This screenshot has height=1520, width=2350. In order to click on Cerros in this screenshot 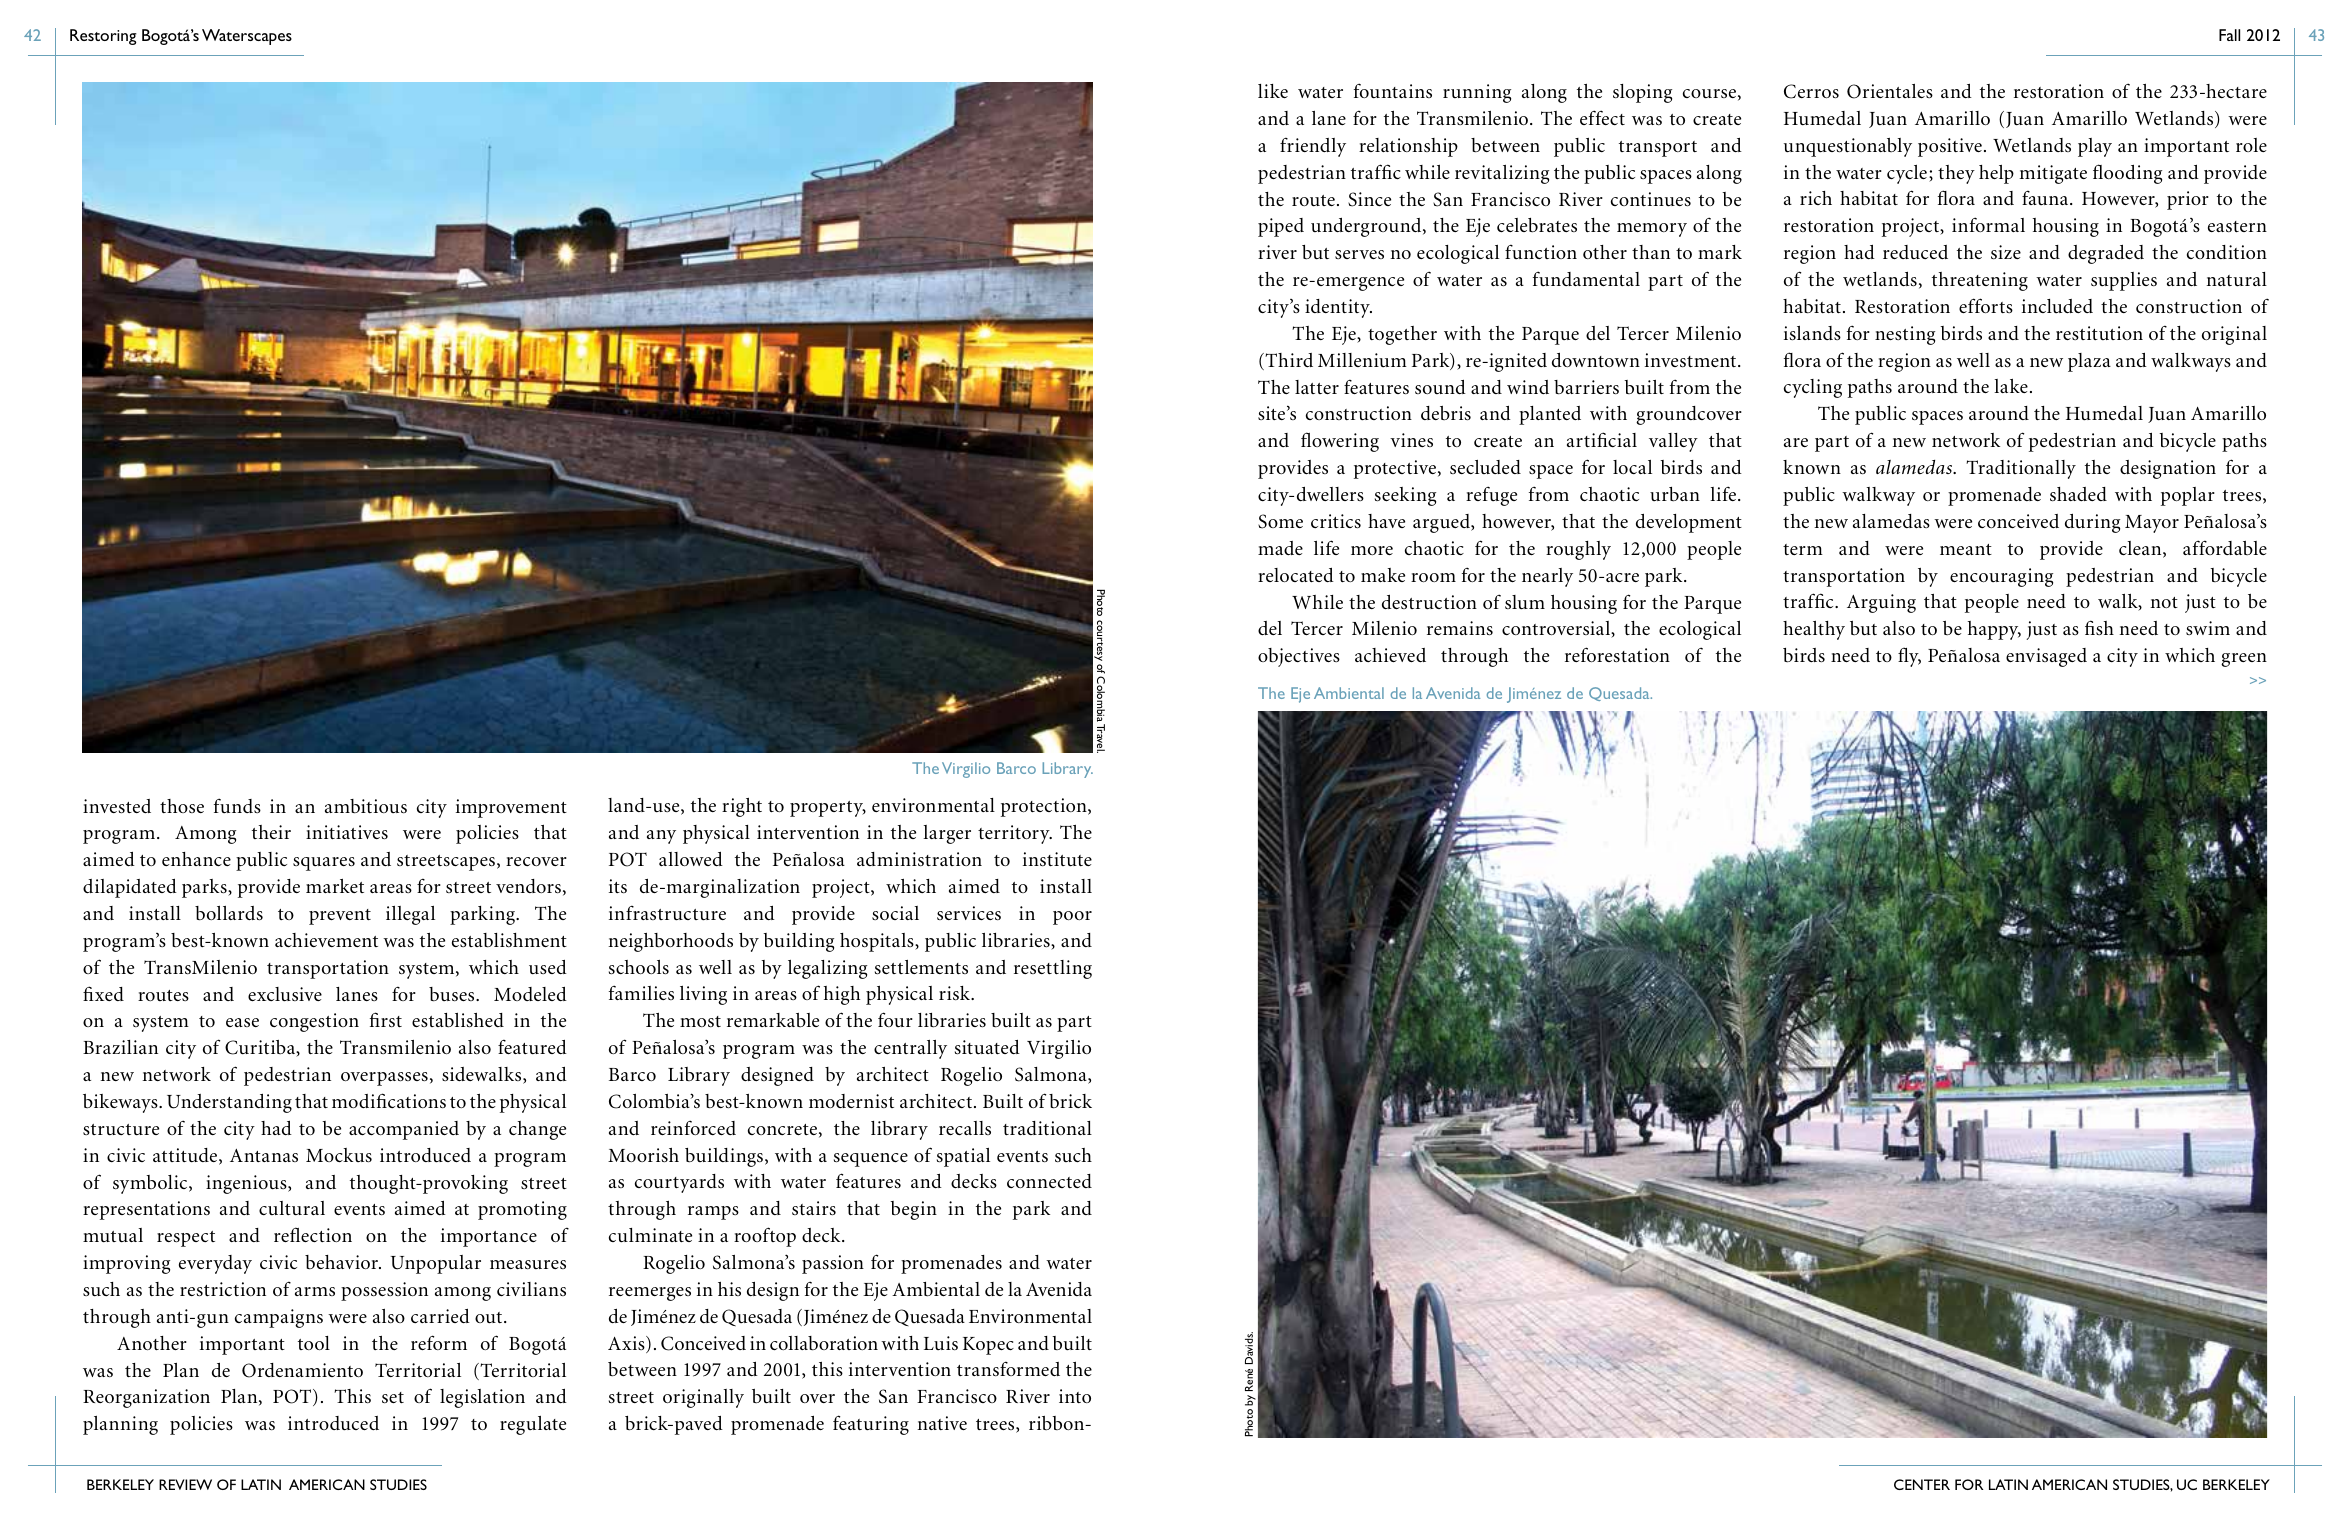, I will do `click(1811, 91)`.
